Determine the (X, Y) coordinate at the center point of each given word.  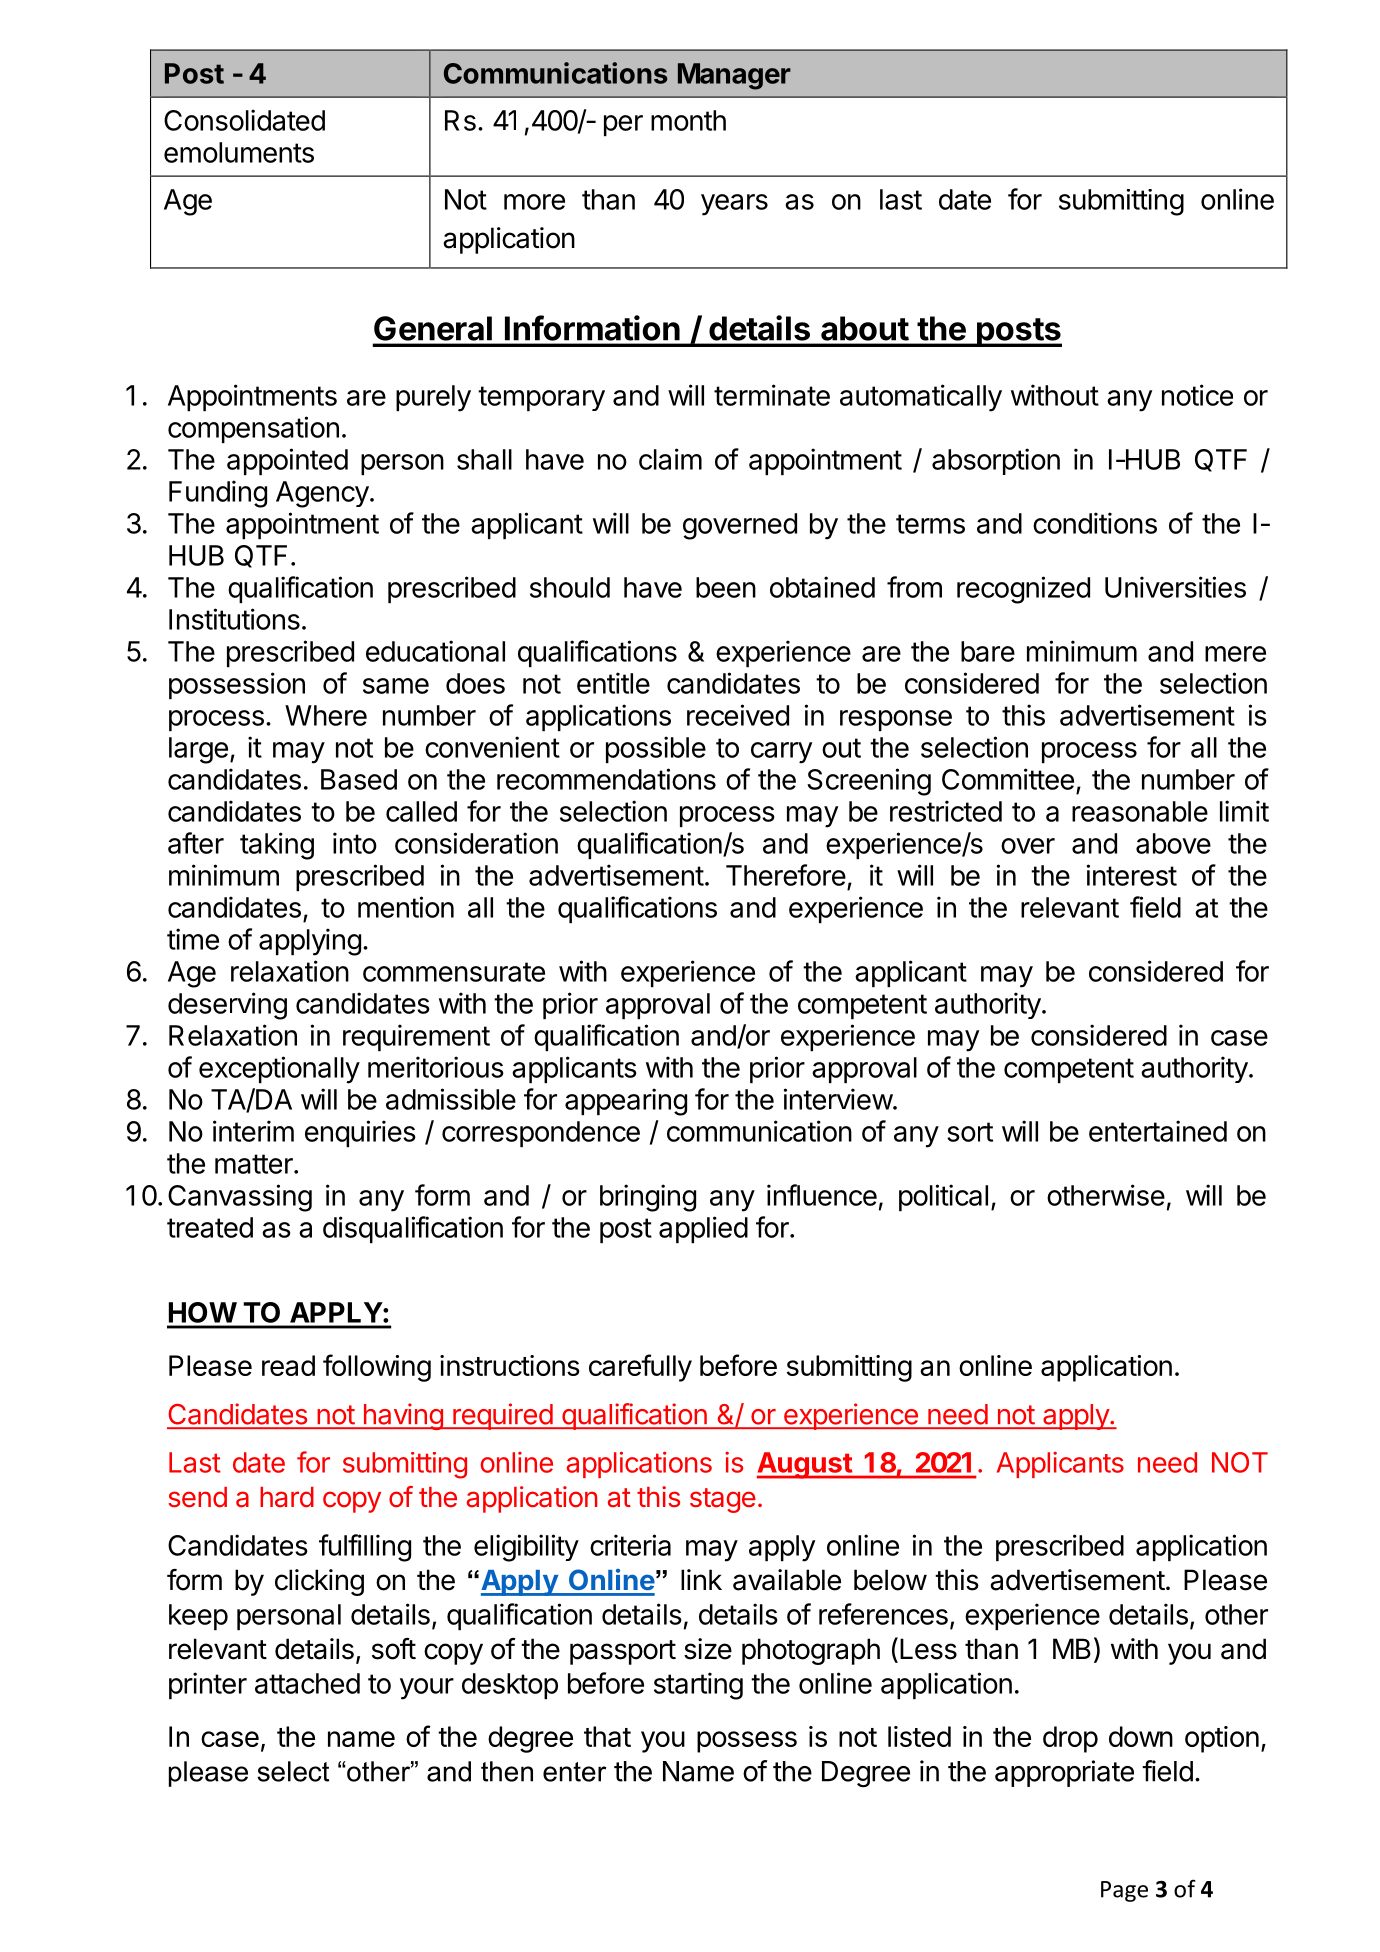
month (688, 120)
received (738, 715)
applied (703, 1229)
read (288, 1365)
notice (1197, 395)
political (943, 1197)
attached (307, 1683)
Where (326, 715)
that (607, 1736)
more (534, 202)
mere (1235, 654)
